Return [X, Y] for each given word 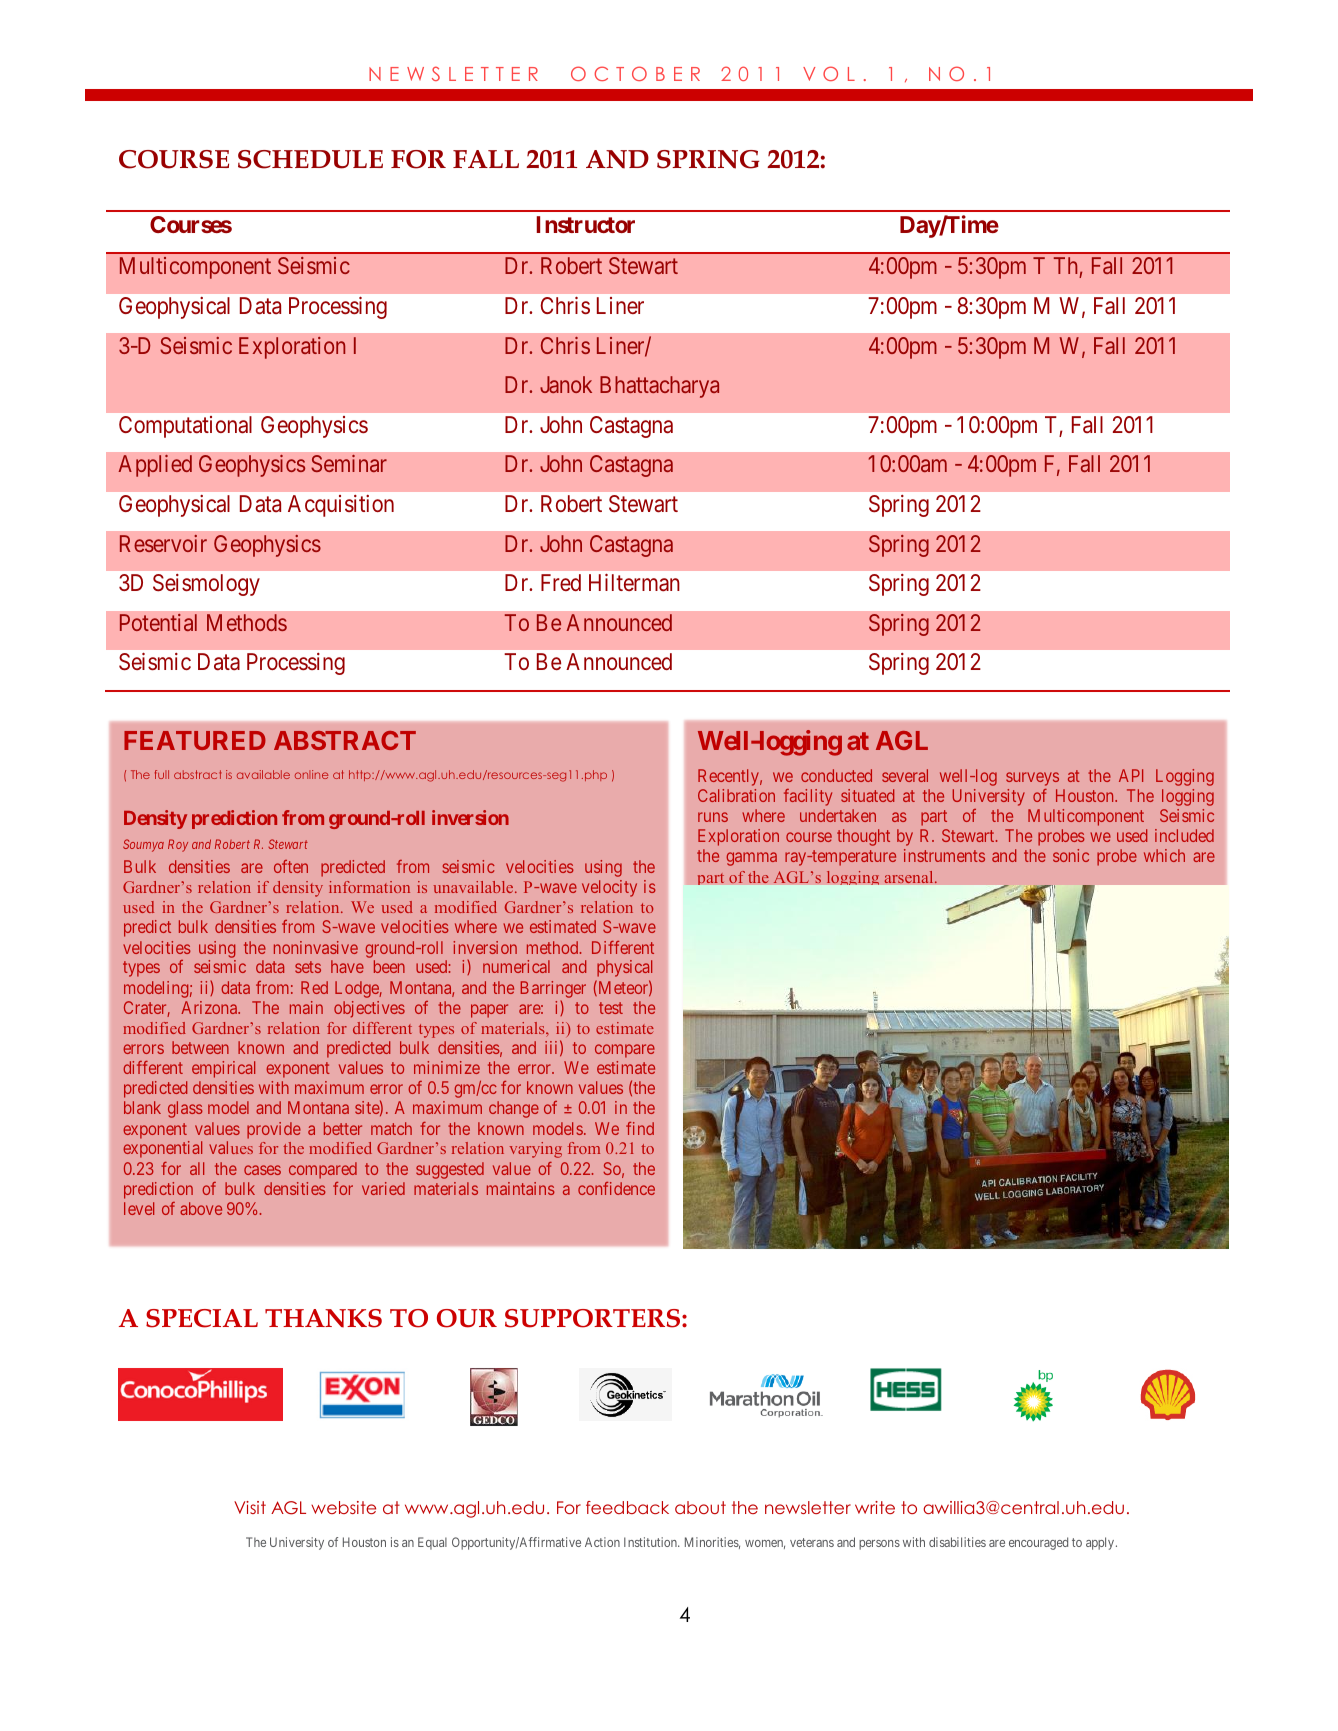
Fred [561, 582]
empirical [223, 1069]
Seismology [206, 585]
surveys [1032, 779]
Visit [250, 1507]
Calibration [736, 795]
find [640, 1128]
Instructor [586, 224]
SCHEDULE [310, 159]
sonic [1071, 855]
